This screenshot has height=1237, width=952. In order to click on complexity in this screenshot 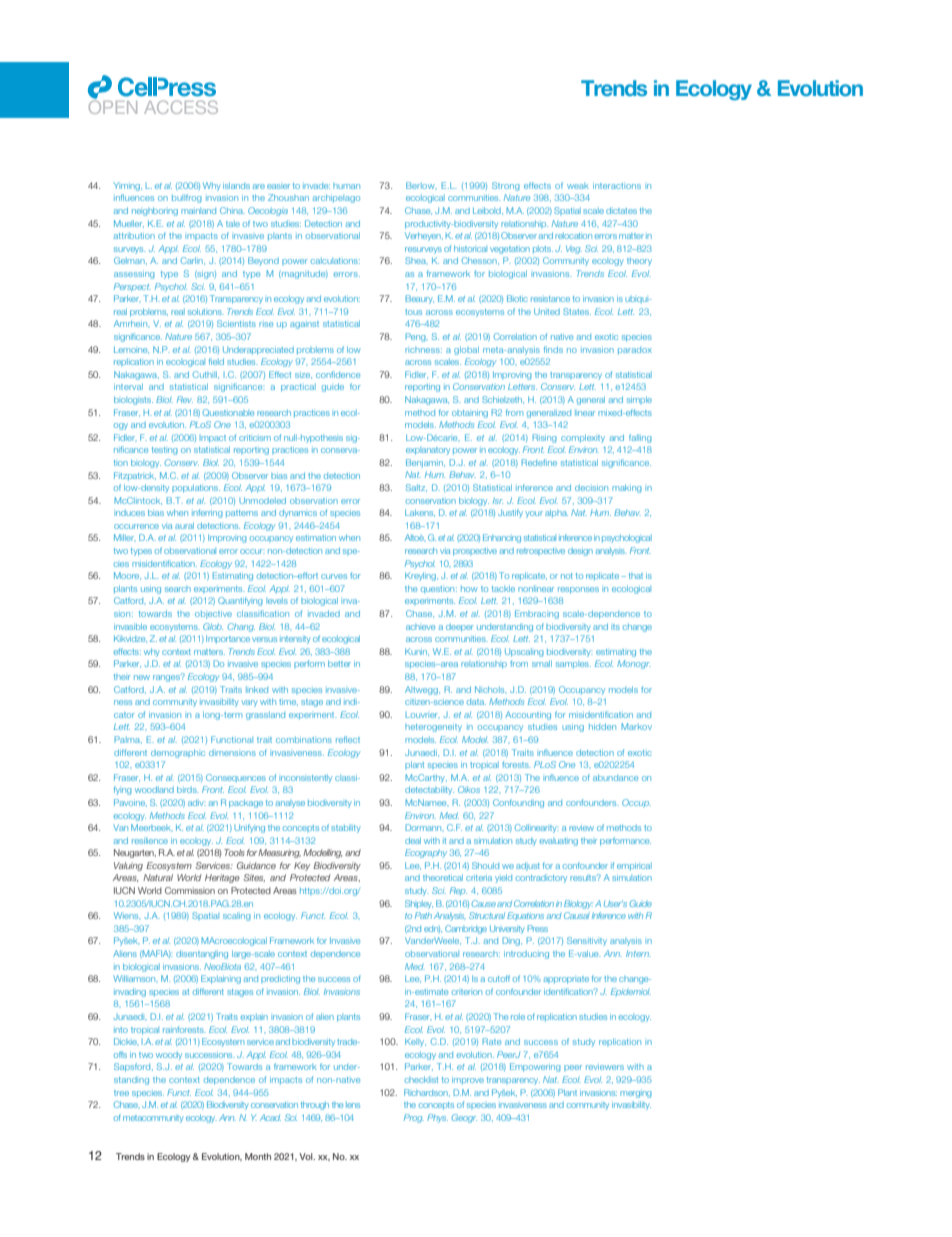, I will do `click(583, 438)`.
